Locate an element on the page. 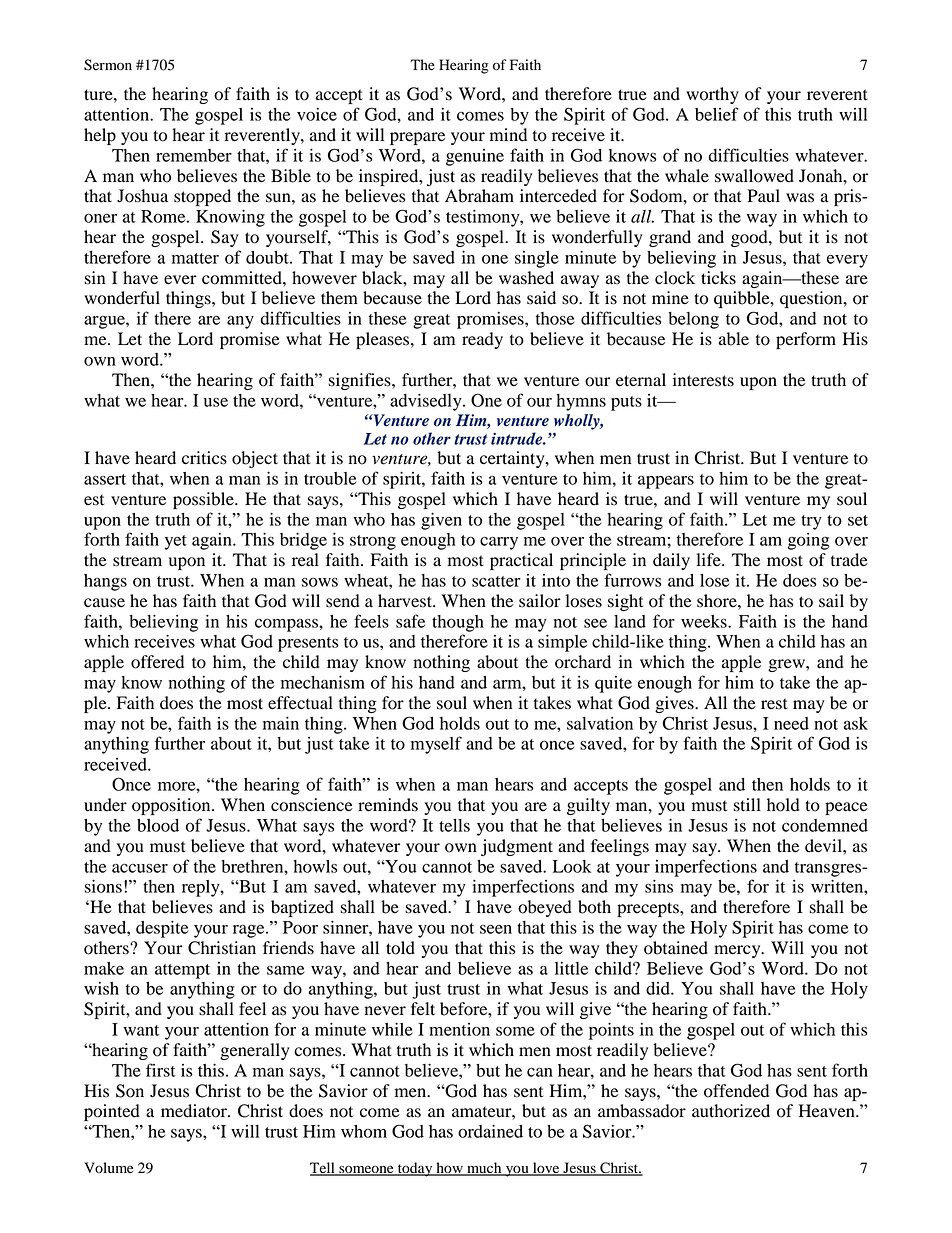  appears is located at coordinates (666, 482).
